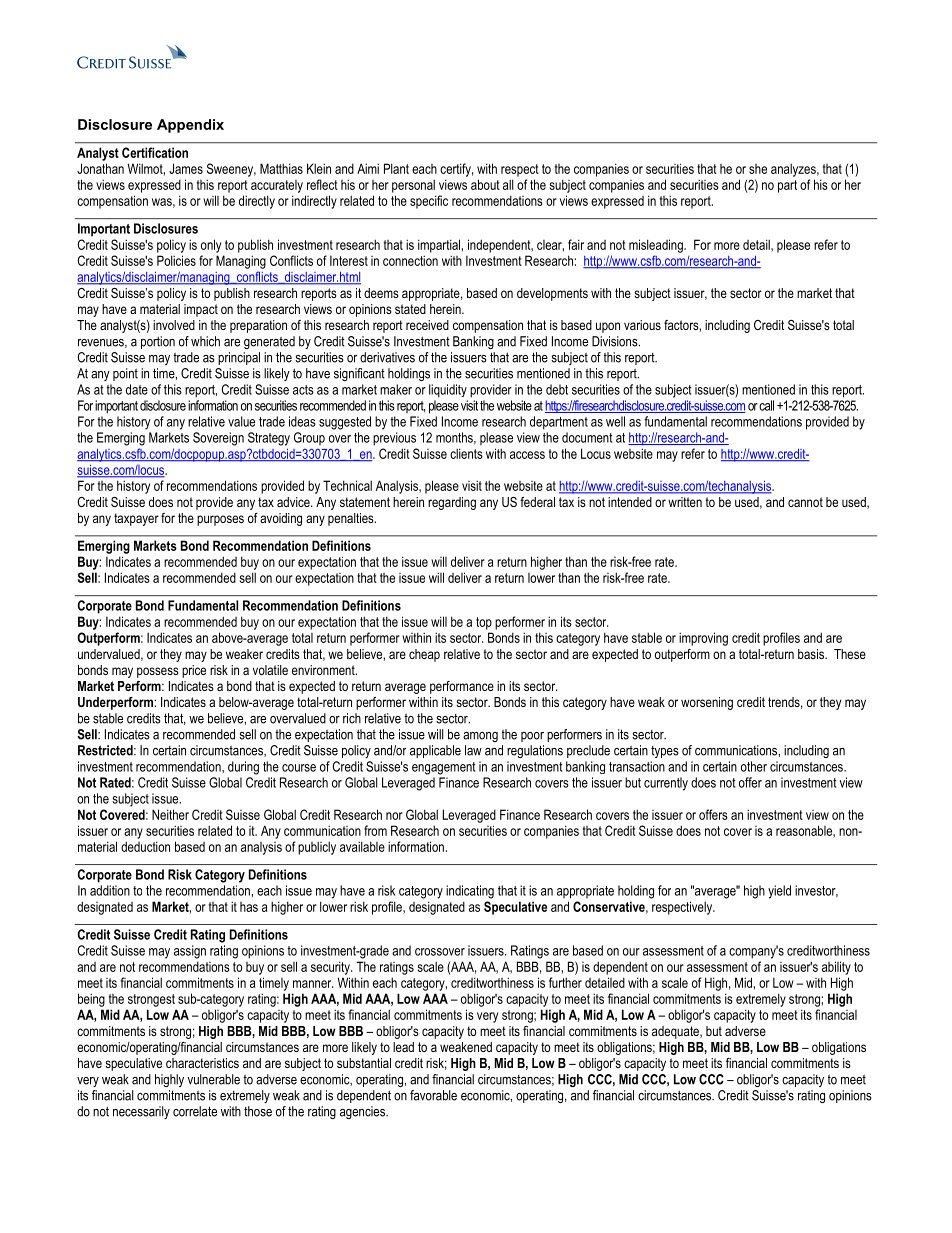 This page has height=1233, width=952. Describe the element at coordinates (194, 671) in the page. I see `price` at that location.
